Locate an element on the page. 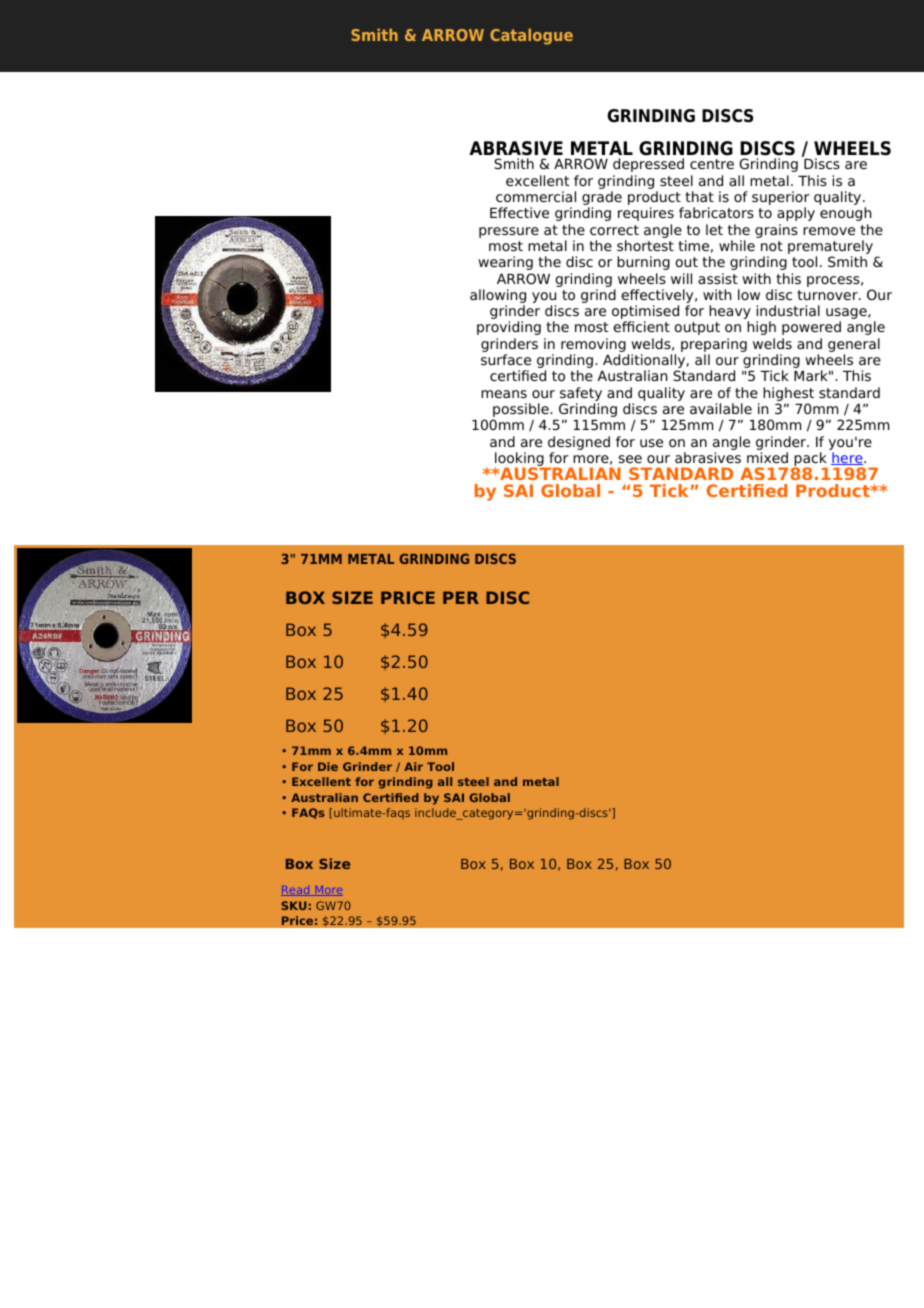 The width and height of the page is (924, 1308). depressed is located at coordinates (648, 165).
